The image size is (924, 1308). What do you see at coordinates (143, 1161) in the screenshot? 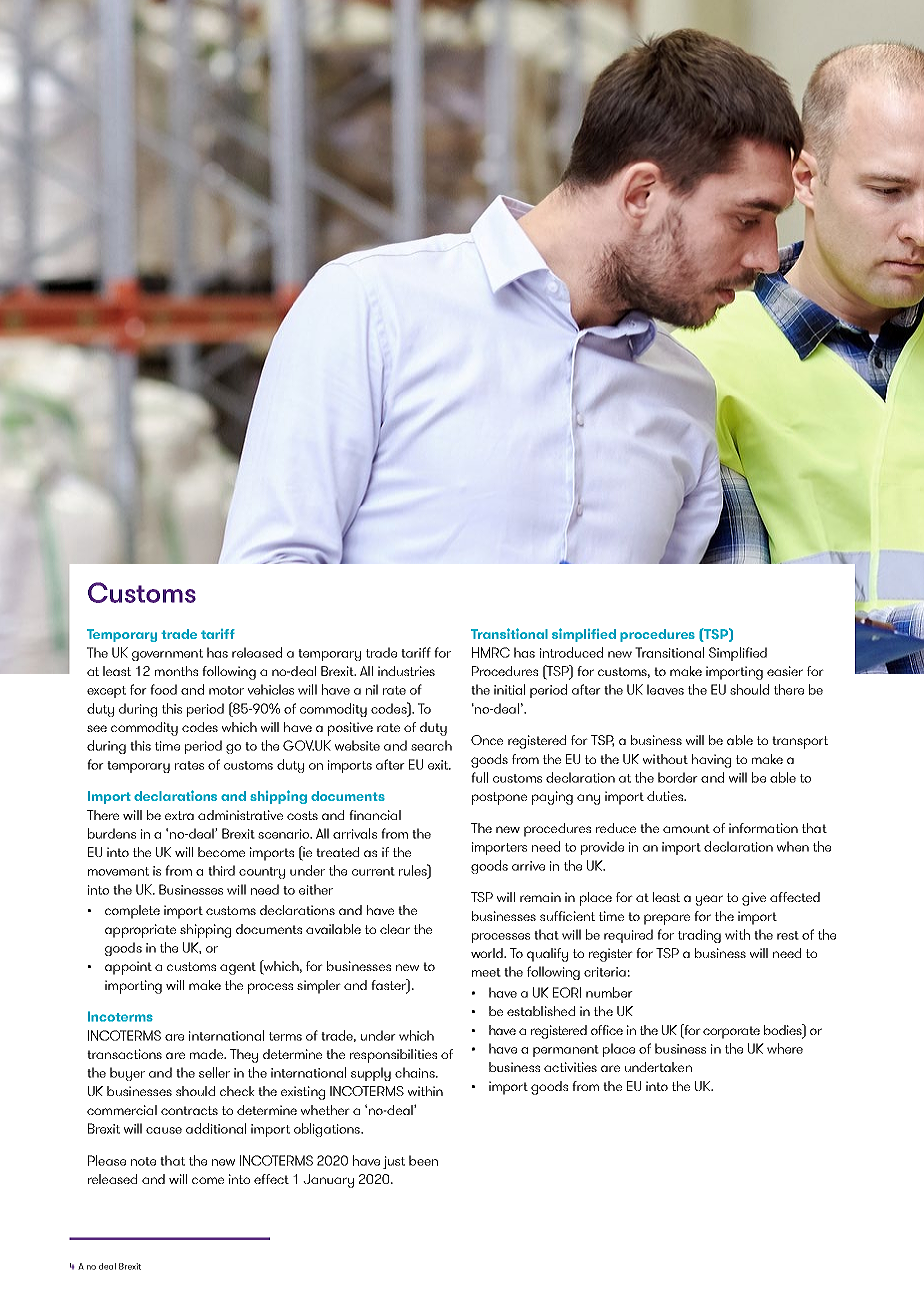
I see `note` at bounding box center [143, 1161].
